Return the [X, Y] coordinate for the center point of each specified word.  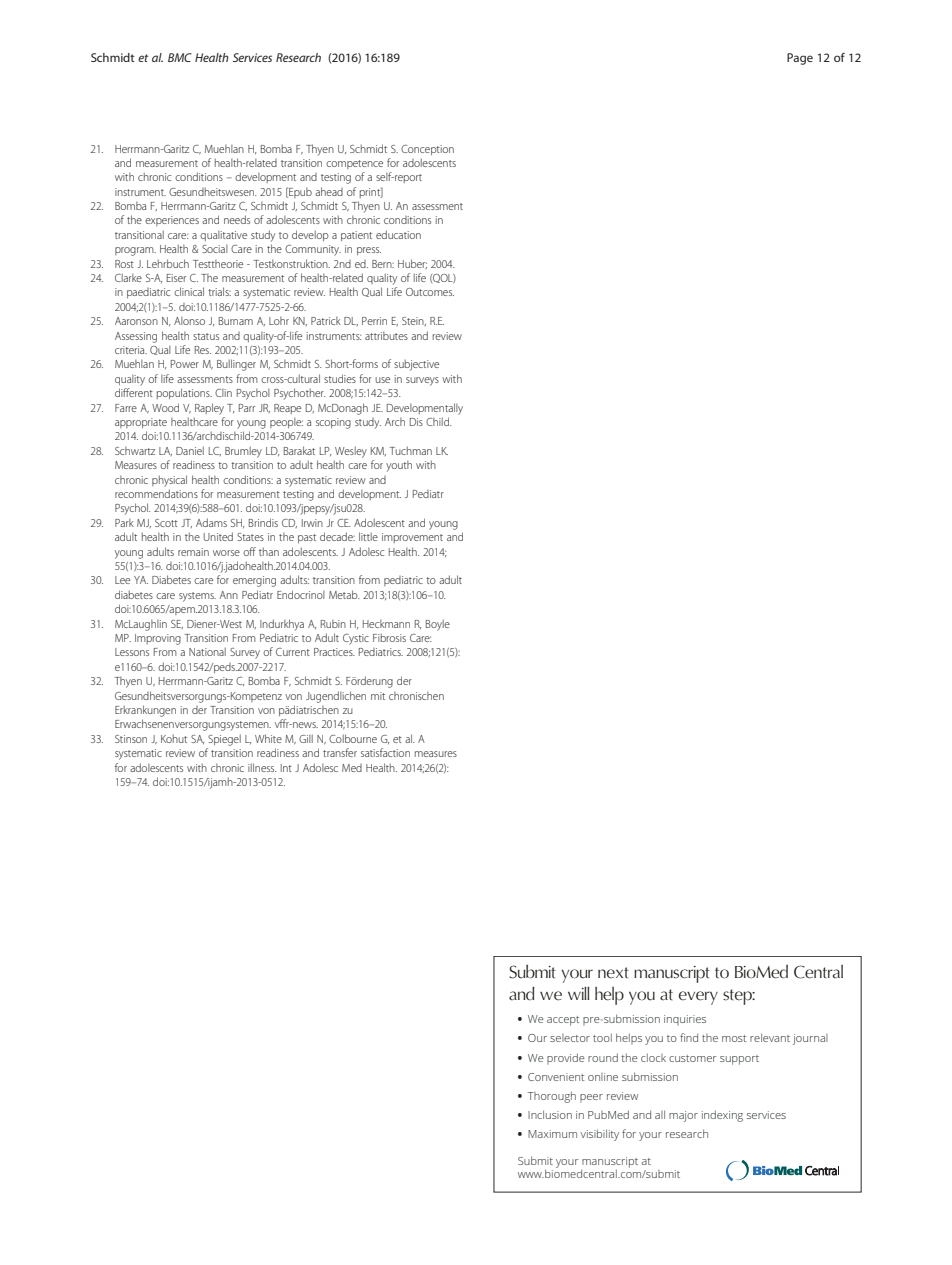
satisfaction [385, 752]
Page [800, 59]
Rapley [209, 409]
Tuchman [411, 450]
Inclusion [550, 1114]
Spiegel [224, 740]
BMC [180, 57]
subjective [416, 365]
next [613, 973]
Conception [427, 150]
